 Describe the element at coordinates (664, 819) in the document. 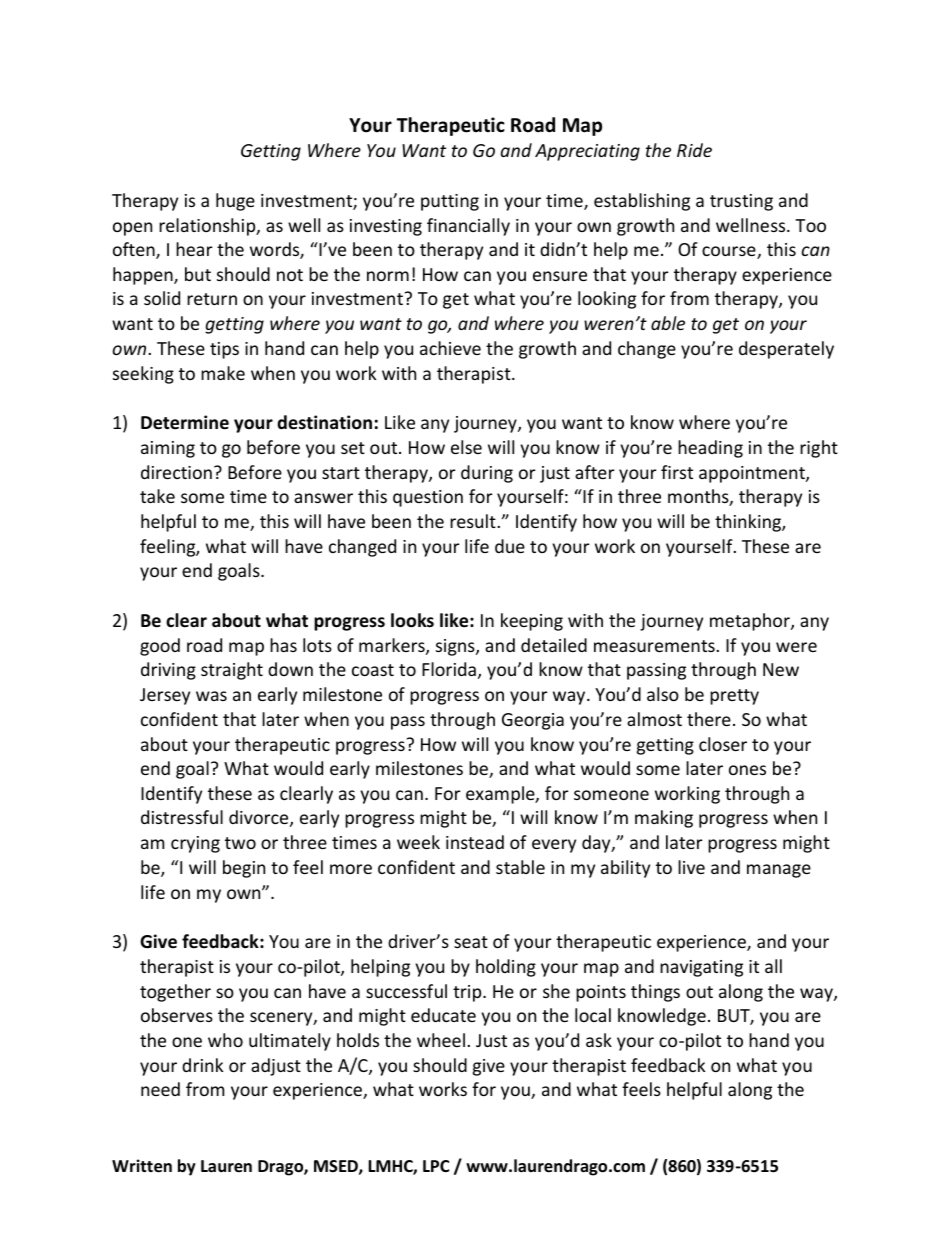

I see `making` at that location.
